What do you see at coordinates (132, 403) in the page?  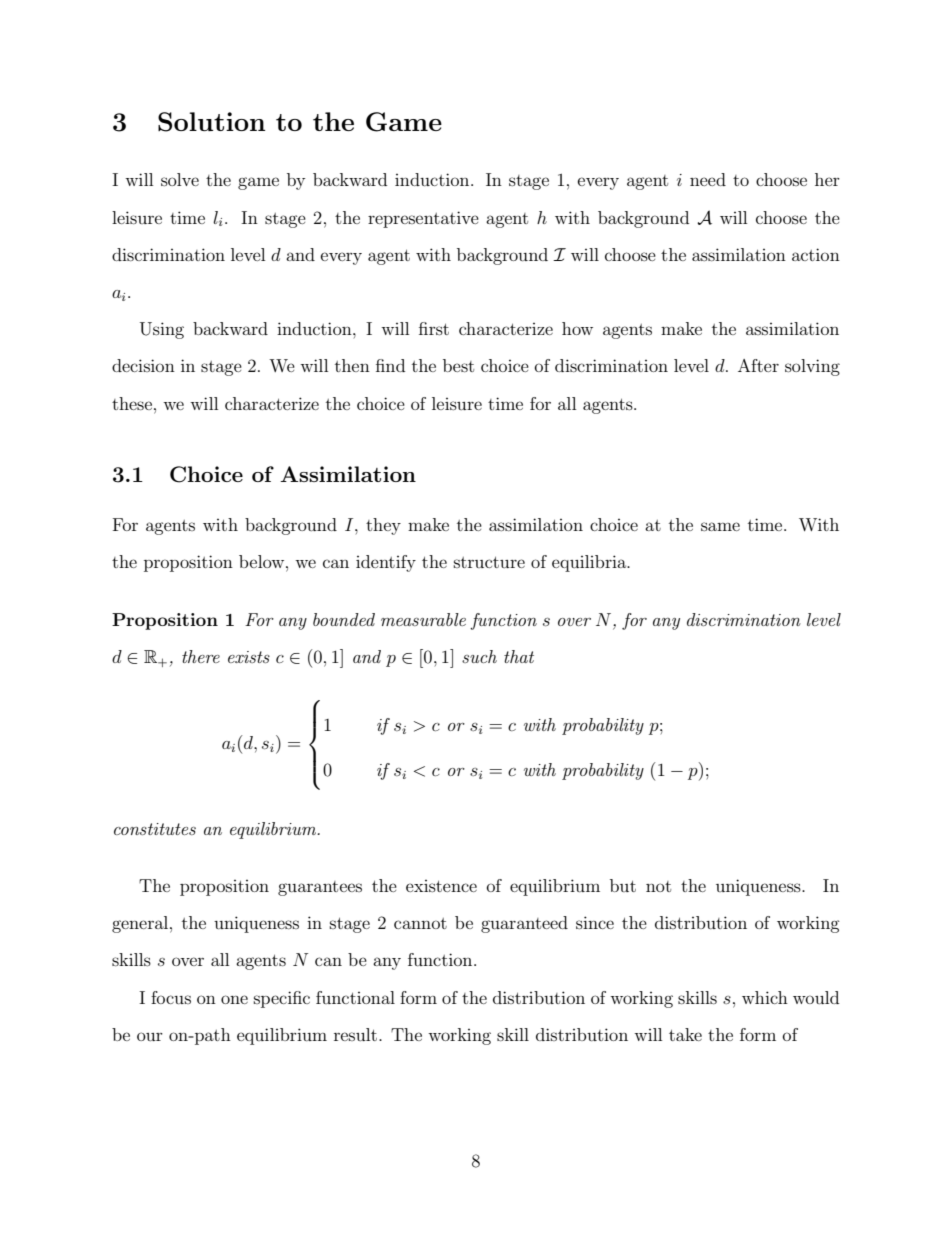 I see `these` at bounding box center [132, 403].
